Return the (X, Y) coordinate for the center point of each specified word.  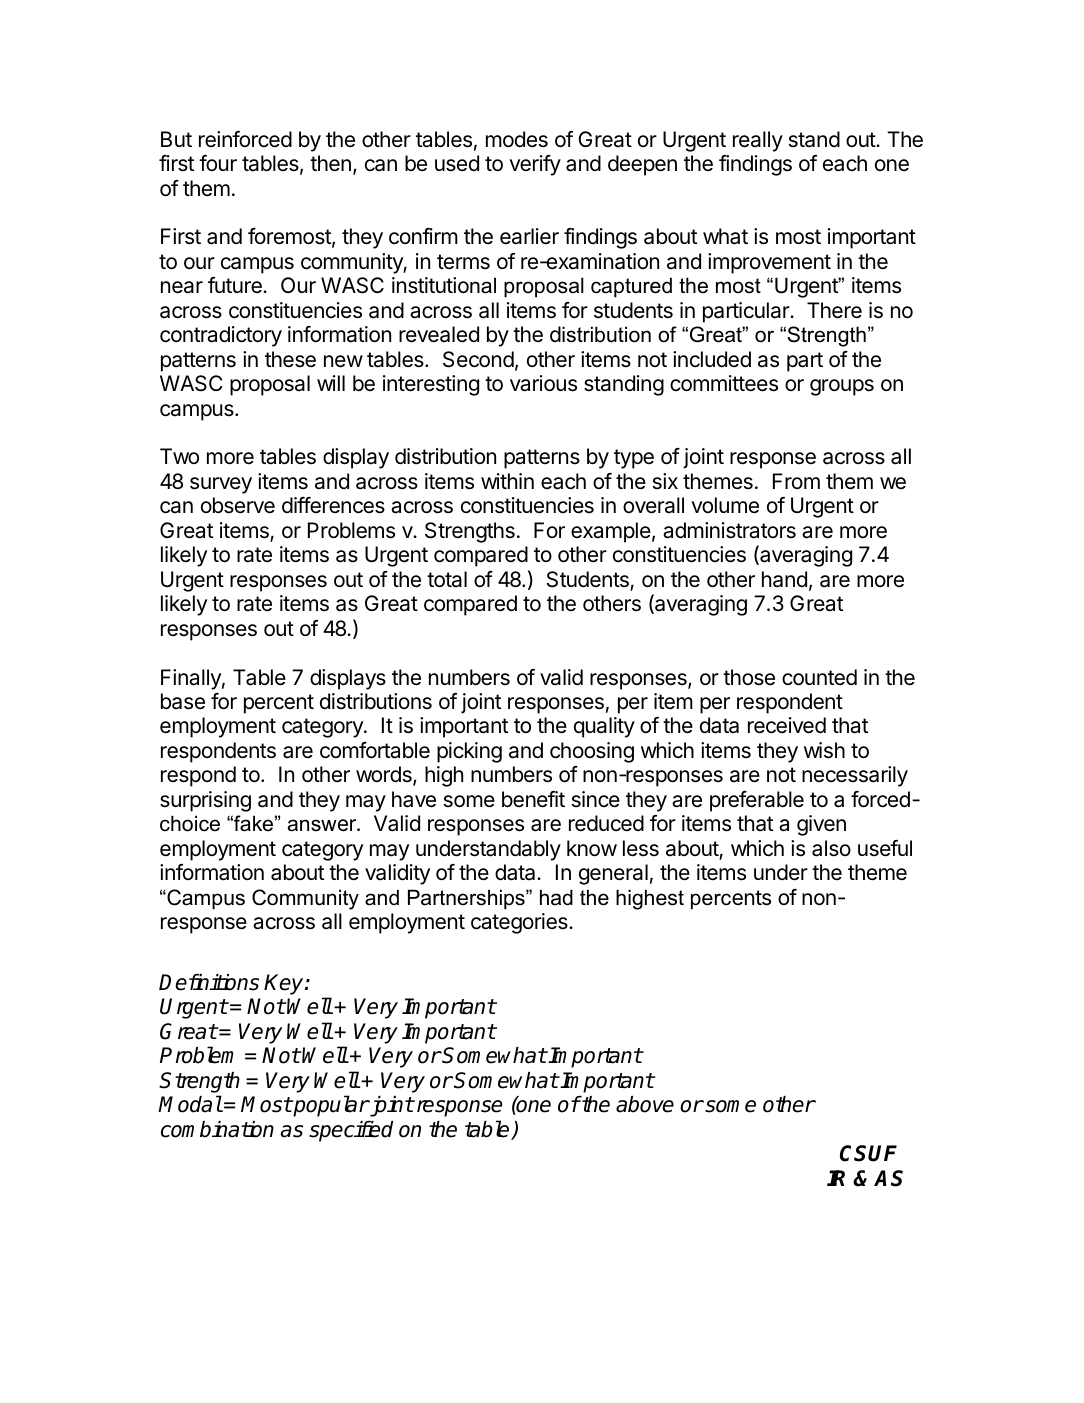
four (218, 163)
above (645, 1104)
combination (217, 1129)
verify (535, 165)
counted (819, 677)
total (447, 579)
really (758, 141)
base (183, 701)
